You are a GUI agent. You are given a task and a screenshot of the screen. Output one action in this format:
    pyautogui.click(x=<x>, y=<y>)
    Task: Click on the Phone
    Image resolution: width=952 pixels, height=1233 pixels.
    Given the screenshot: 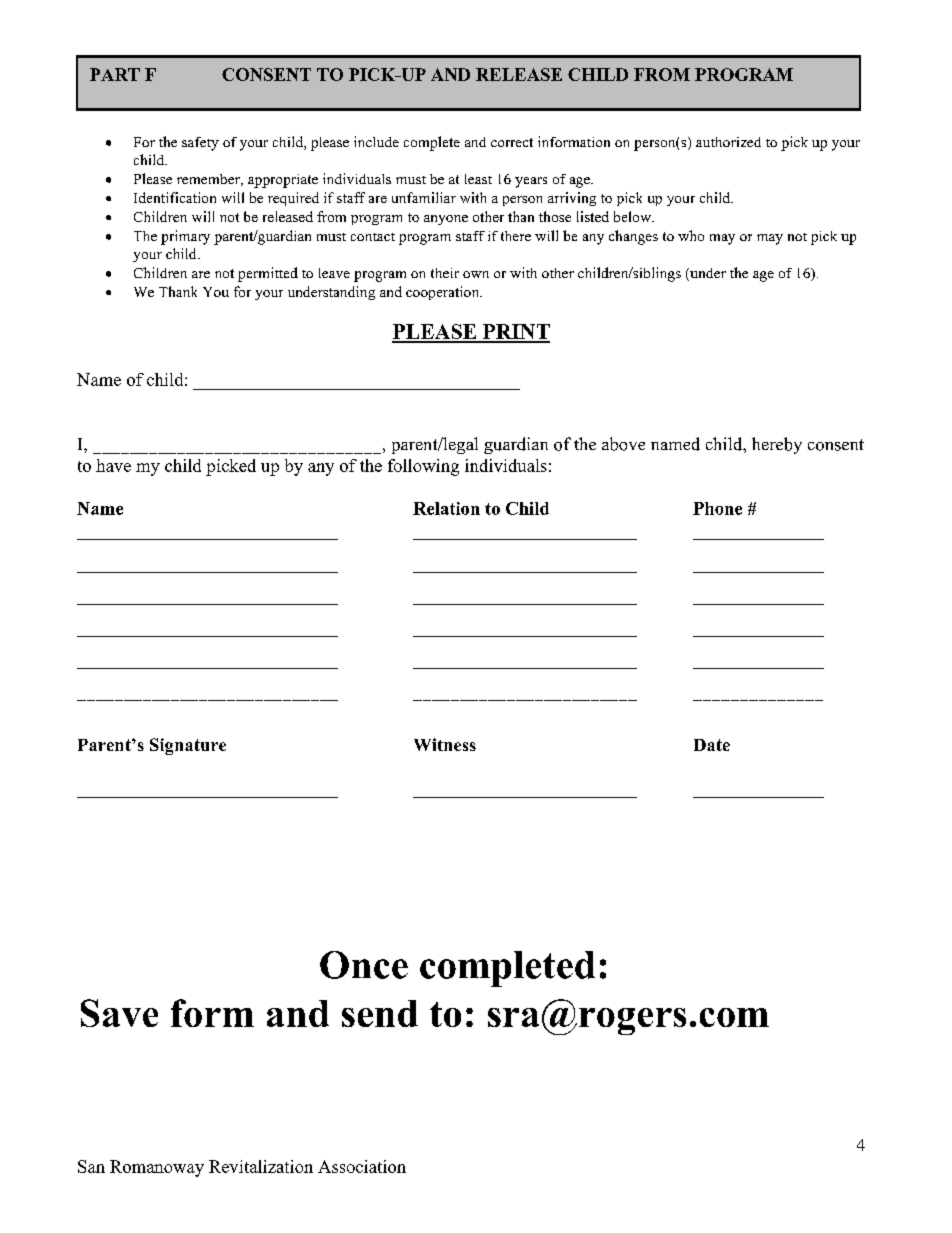 What is the action you would take?
    pyautogui.click(x=717, y=508)
